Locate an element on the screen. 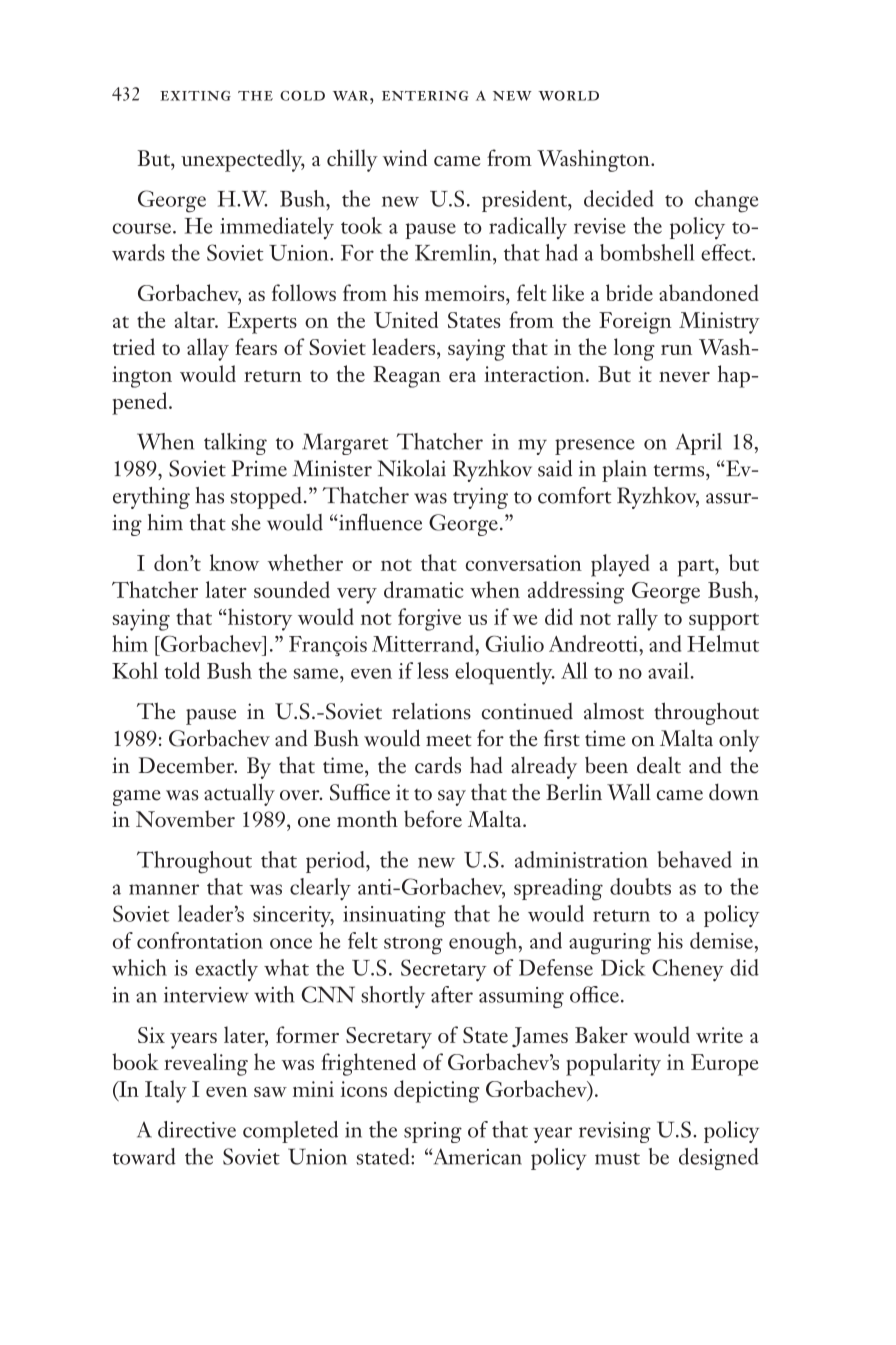  December is located at coordinates (187, 765).
